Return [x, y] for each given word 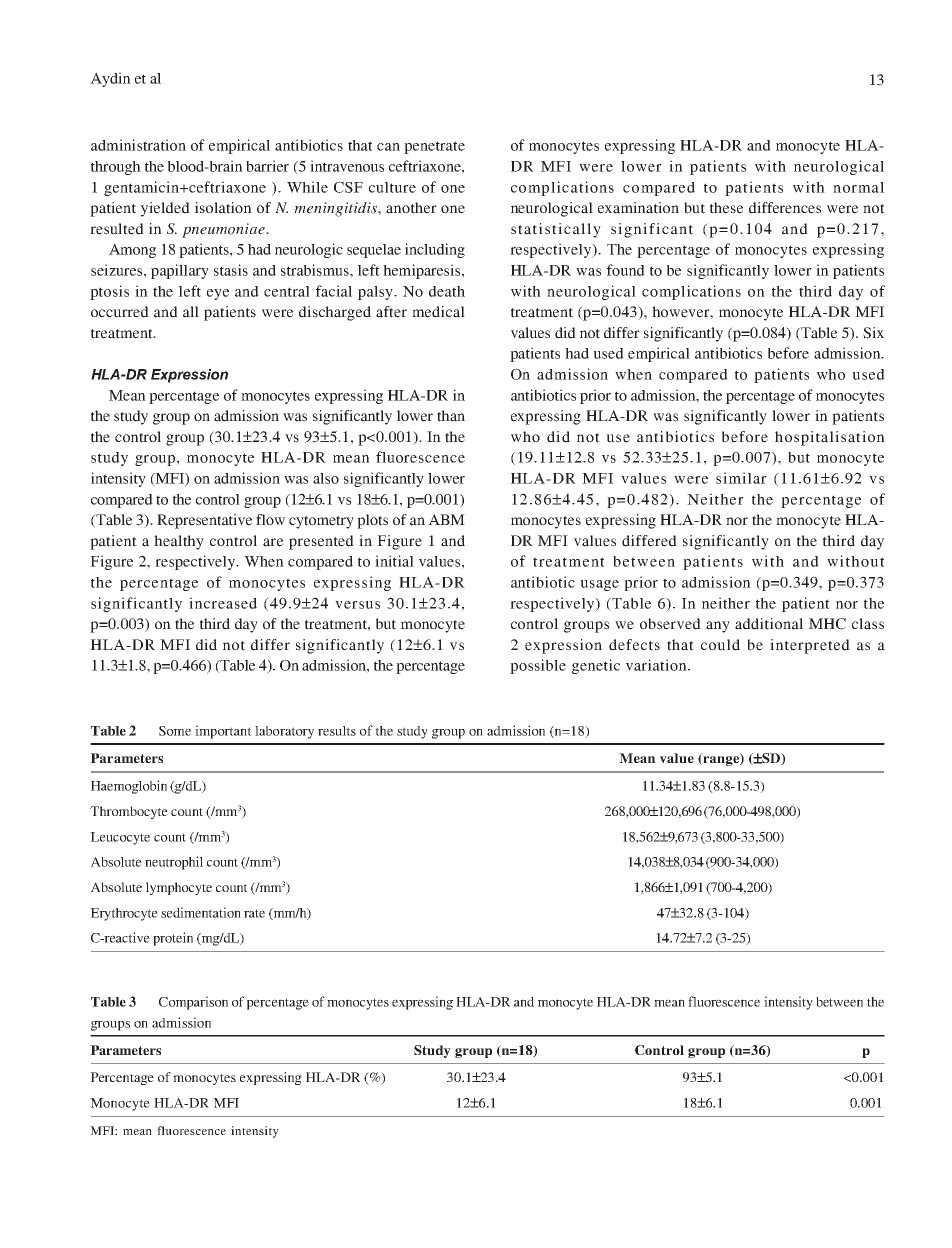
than [451, 416]
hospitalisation [830, 438]
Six [873, 333]
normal [858, 187]
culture [392, 187]
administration [138, 145]
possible [538, 666]
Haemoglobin [129, 787]
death [447, 291]
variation [657, 665]
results [337, 731]
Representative [204, 521]
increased [223, 603]
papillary [180, 271]
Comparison [193, 1003]
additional [769, 624]
